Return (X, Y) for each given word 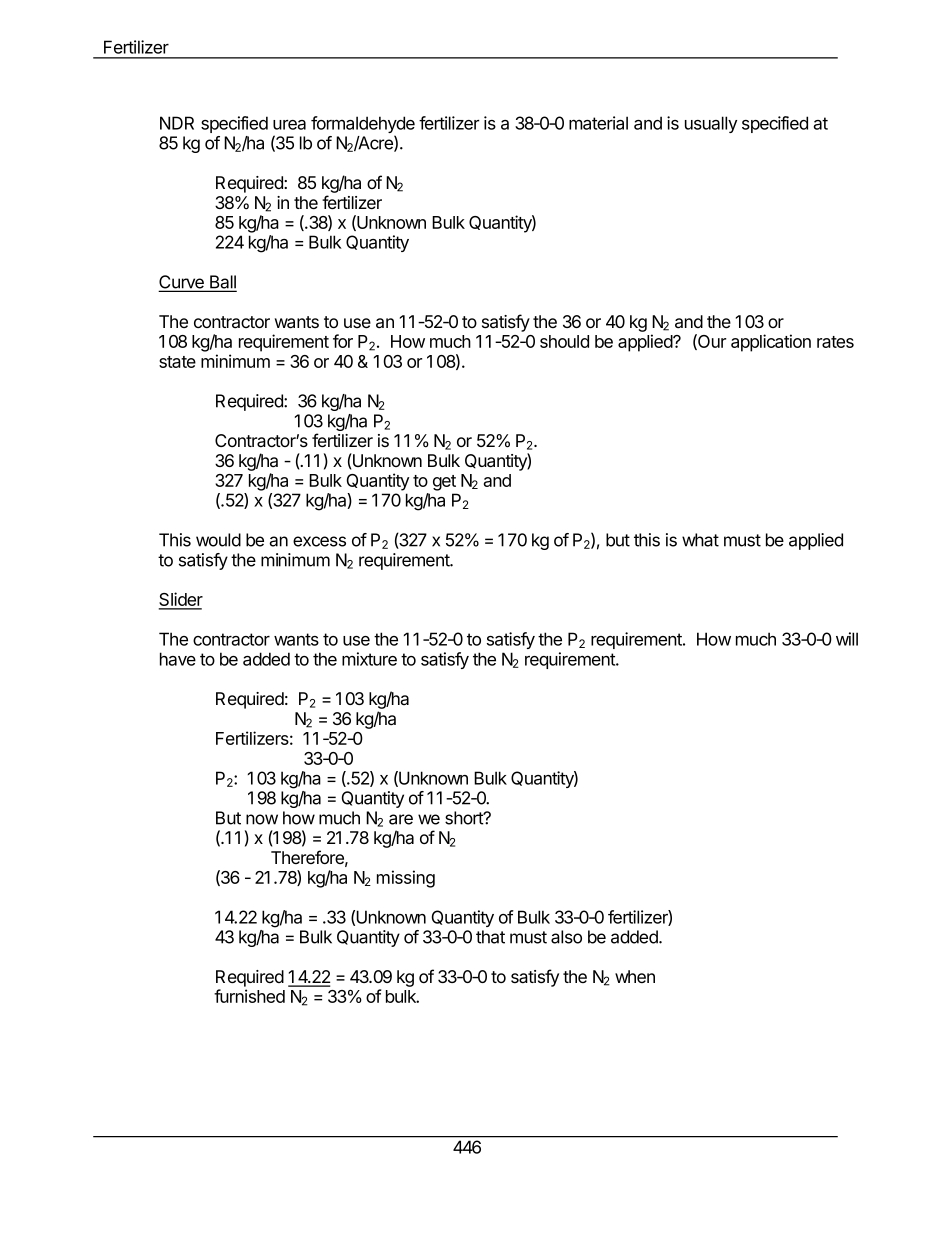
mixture (369, 659)
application (771, 343)
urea (289, 125)
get (444, 483)
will (847, 639)
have (178, 659)
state (177, 362)
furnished (249, 996)
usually (711, 124)
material (598, 123)
